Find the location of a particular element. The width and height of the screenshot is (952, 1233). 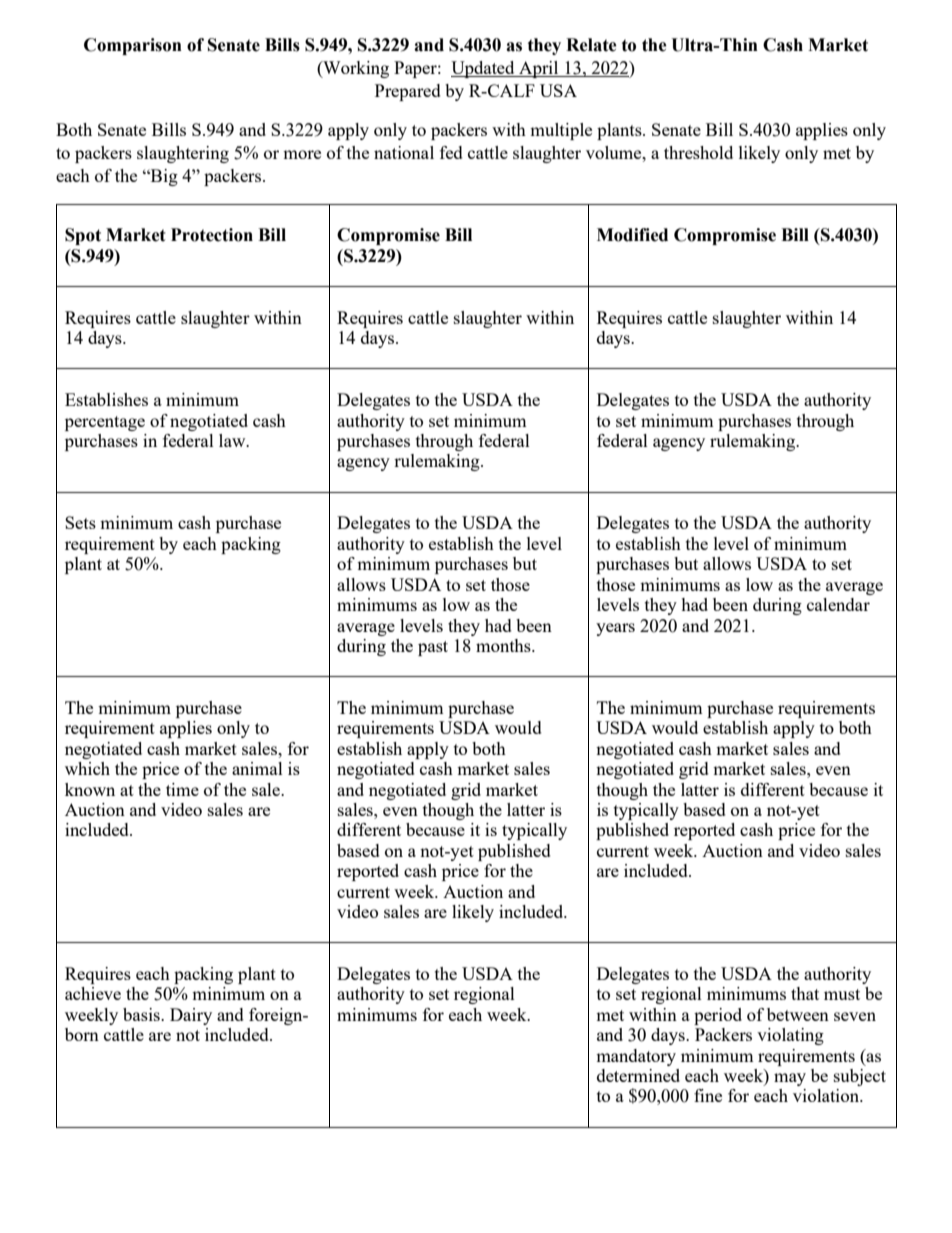

Comparison is located at coordinates (133, 46).
